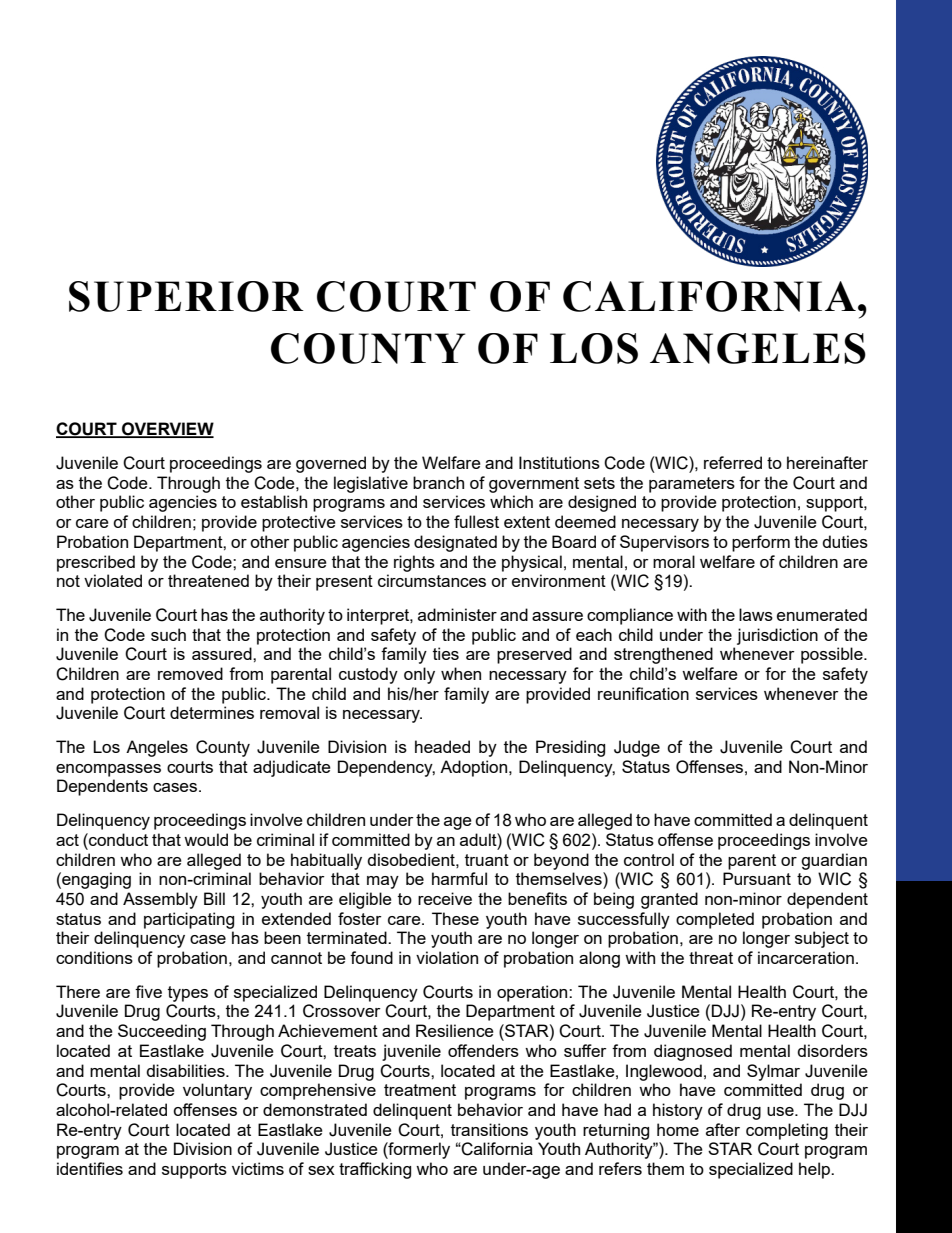  I want to click on determines, so click(212, 712).
